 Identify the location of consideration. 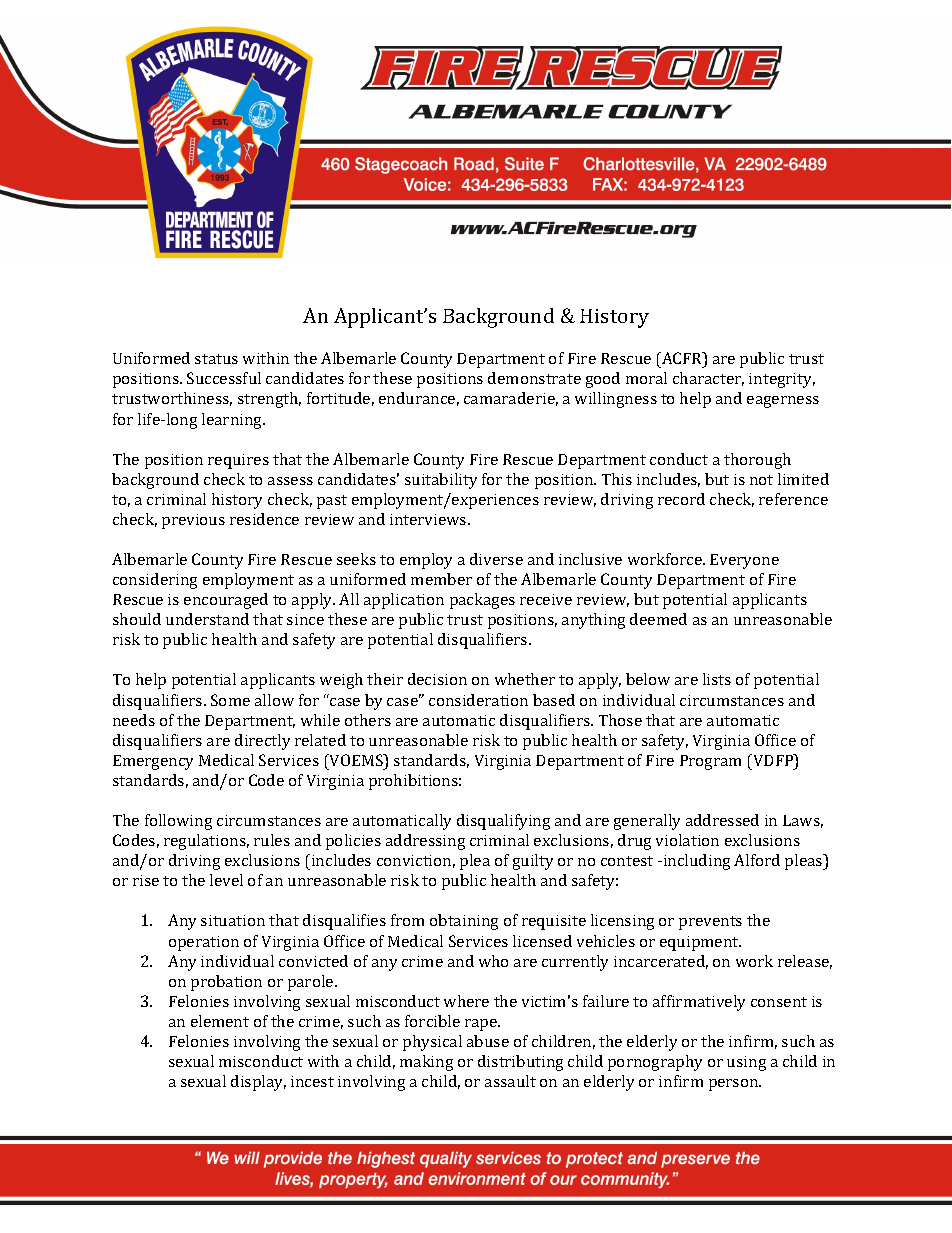
(478, 700).
